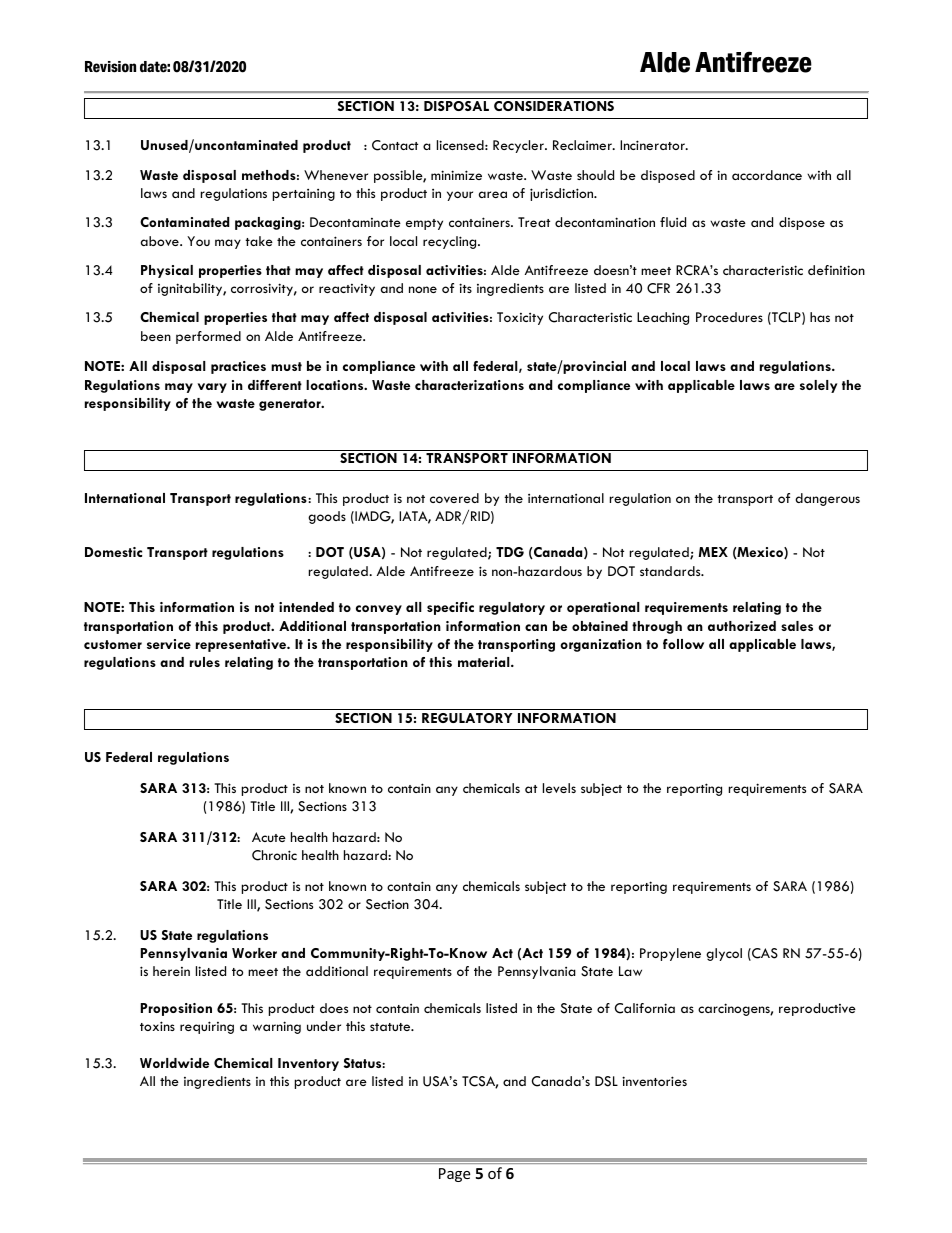 Image resolution: width=952 pixels, height=1233 pixels. I want to click on accordance, so click(767, 175).
